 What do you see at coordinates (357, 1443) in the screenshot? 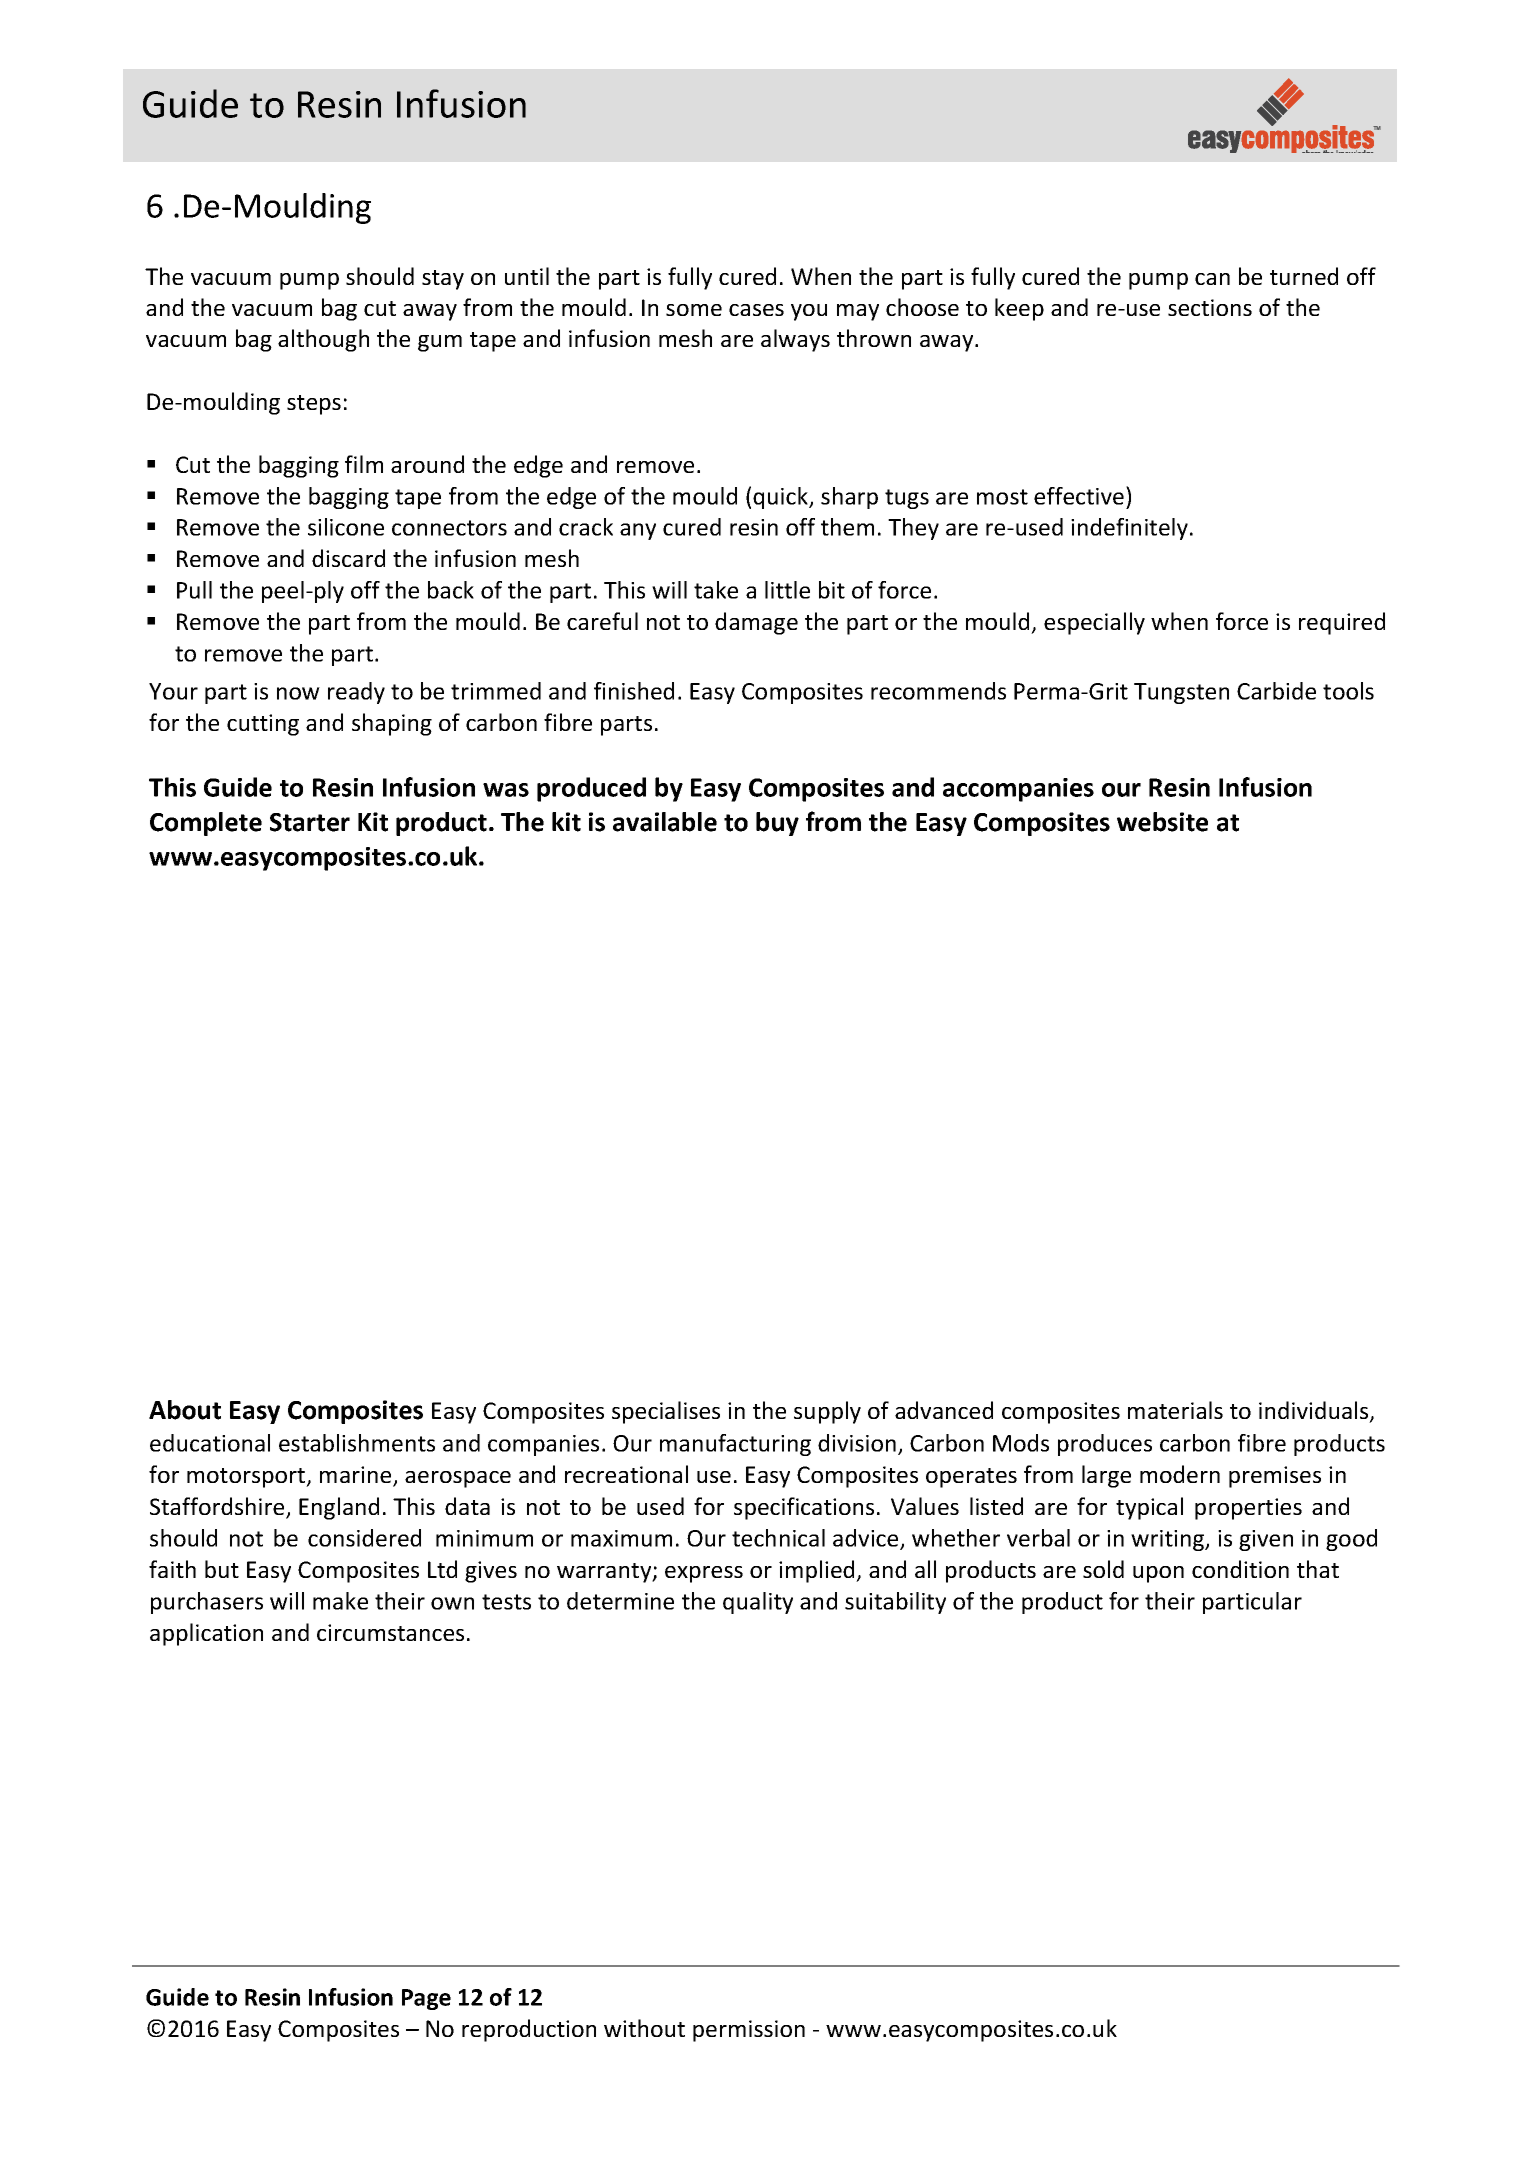
I see `establishments` at bounding box center [357, 1443].
